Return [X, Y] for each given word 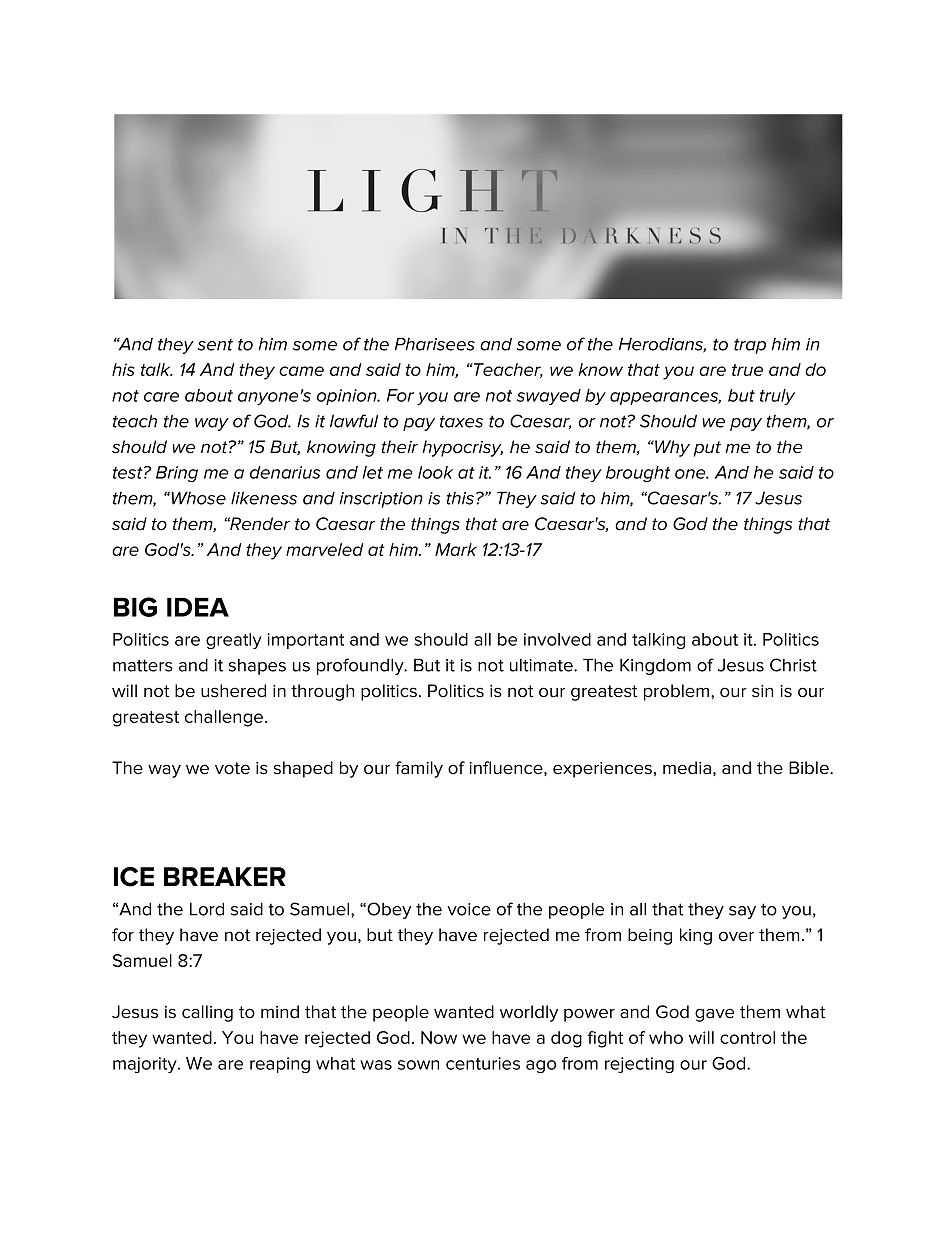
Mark [456, 549]
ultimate [542, 665]
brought [638, 474]
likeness [264, 498]
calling [207, 1013]
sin [762, 691]
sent [215, 344]
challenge [225, 718]
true [747, 370]
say [742, 912]
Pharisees [435, 344]
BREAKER [225, 876]
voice [469, 909]
